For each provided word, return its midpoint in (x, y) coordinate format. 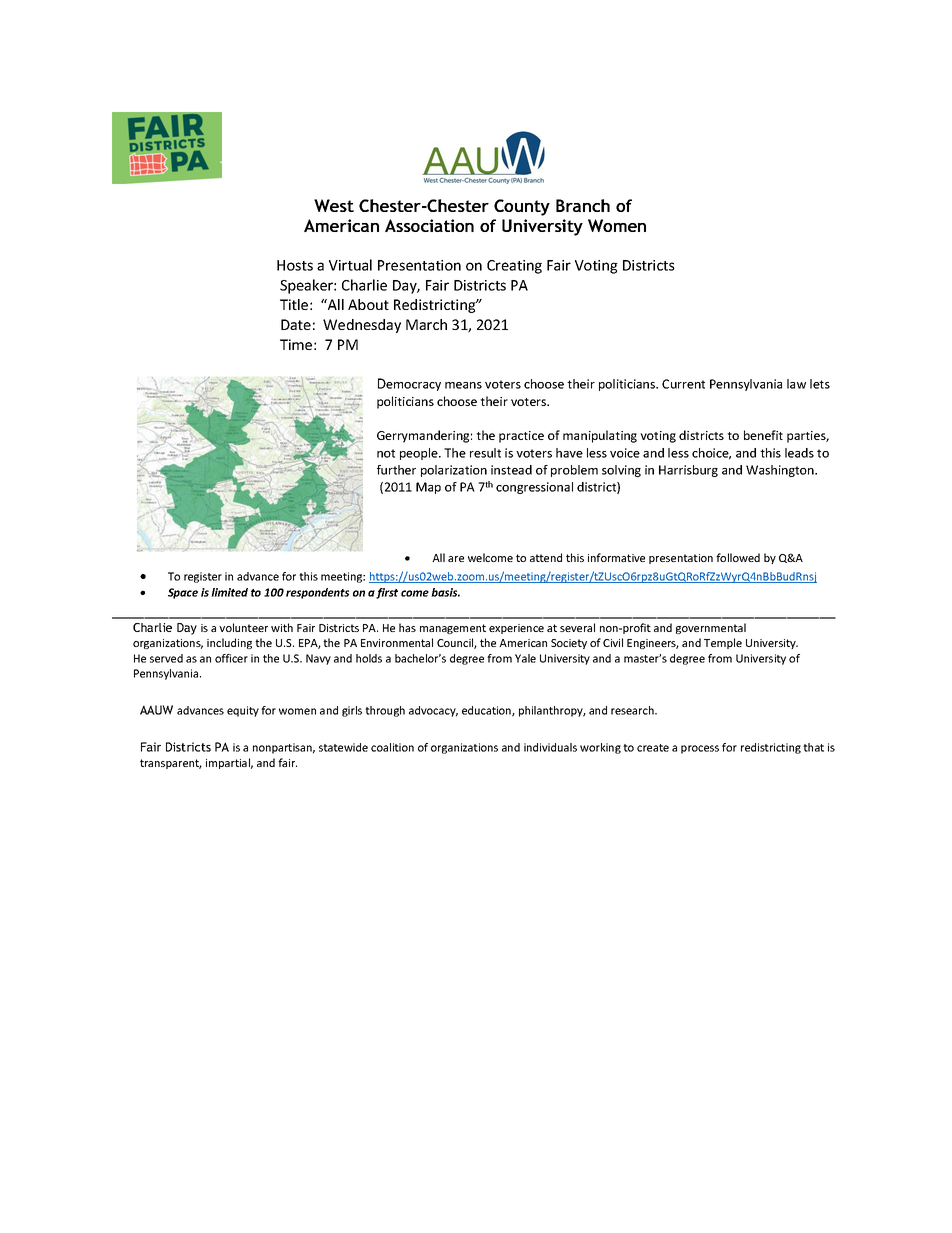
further (396, 470)
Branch (583, 205)
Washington (781, 471)
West (334, 205)
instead (511, 470)
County (522, 207)
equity (243, 711)
